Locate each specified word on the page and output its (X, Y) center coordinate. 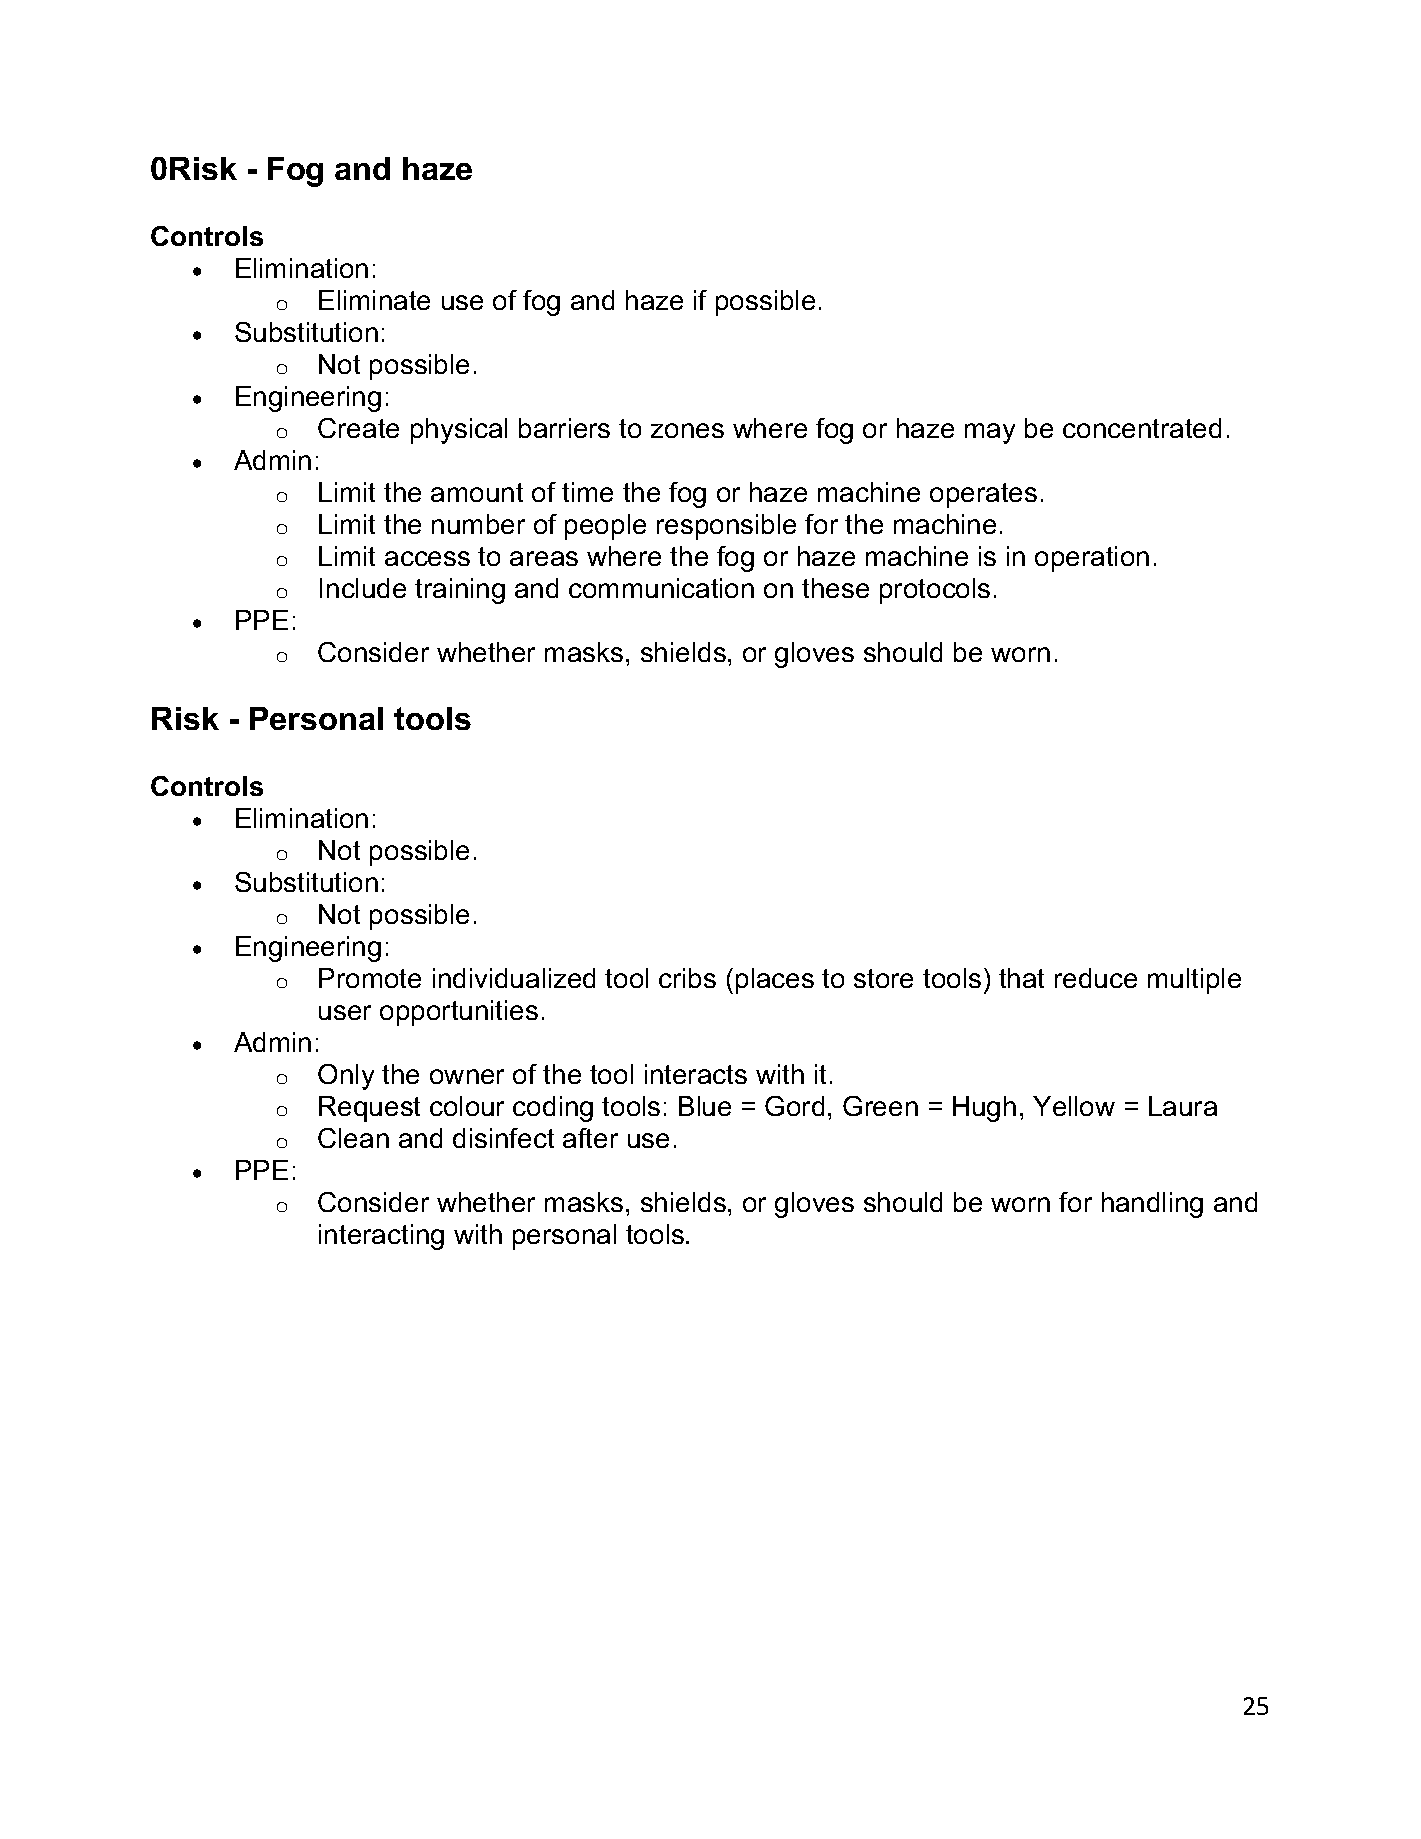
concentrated (1142, 428)
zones (687, 430)
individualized (514, 978)
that (1021, 978)
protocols (935, 591)
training (460, 591)
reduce (1096, 978)
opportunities (459, 1013)
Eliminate (374, 300)
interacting (381, 1237)
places (775, 981)
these (835, 588)
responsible (726, 527)
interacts (696, 1074)
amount (477, 492)
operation (1092, 559)
